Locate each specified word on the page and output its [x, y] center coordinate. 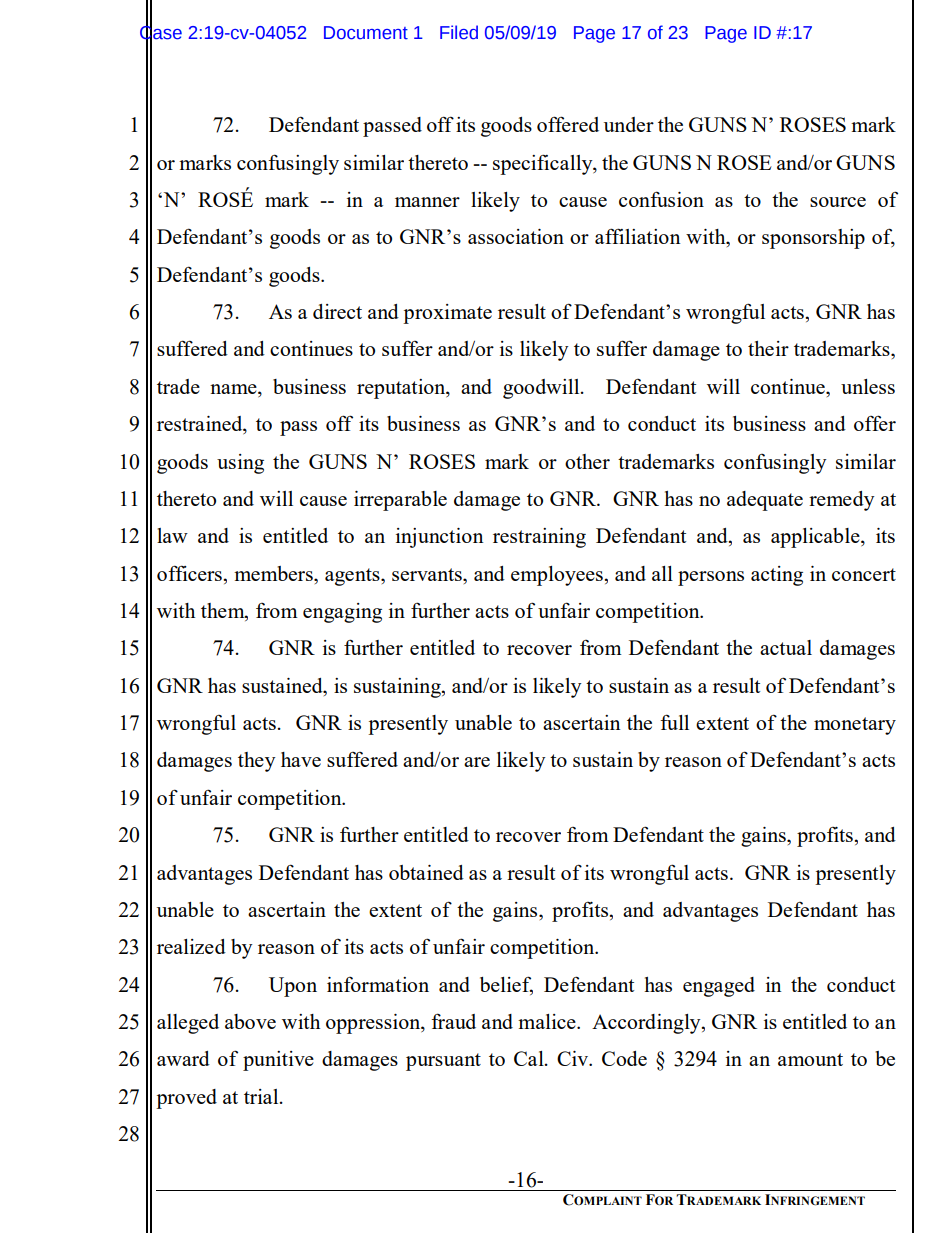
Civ [574, 1058]
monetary [855, 726]
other [587, 461]
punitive [278, 1061]
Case [161, 32]
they [257, 762]
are [477, 762]
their [768, 348]
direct [337, 311]
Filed [459, 32]
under [629, 124]
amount [810, 1059]
